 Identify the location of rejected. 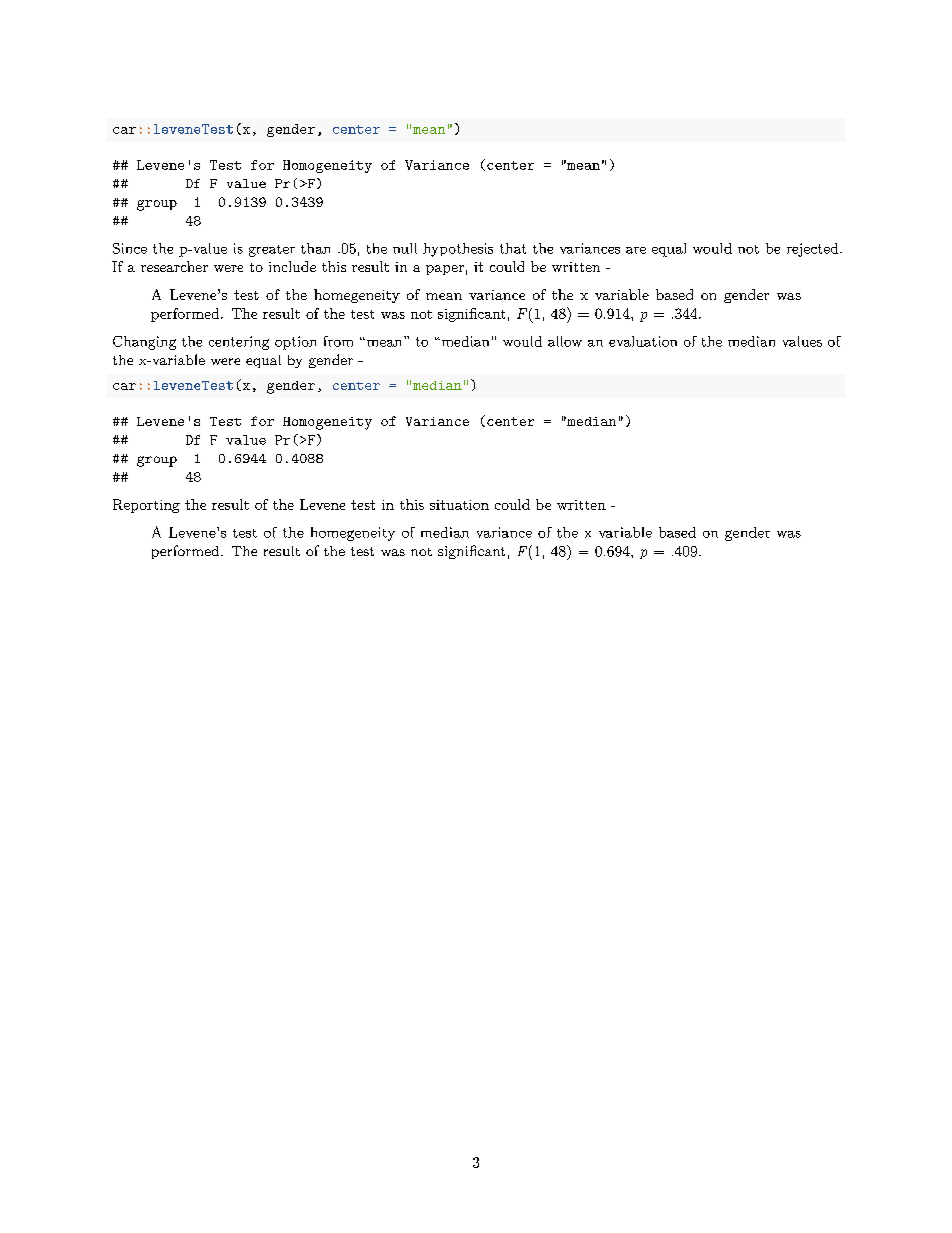
(812, 250).
